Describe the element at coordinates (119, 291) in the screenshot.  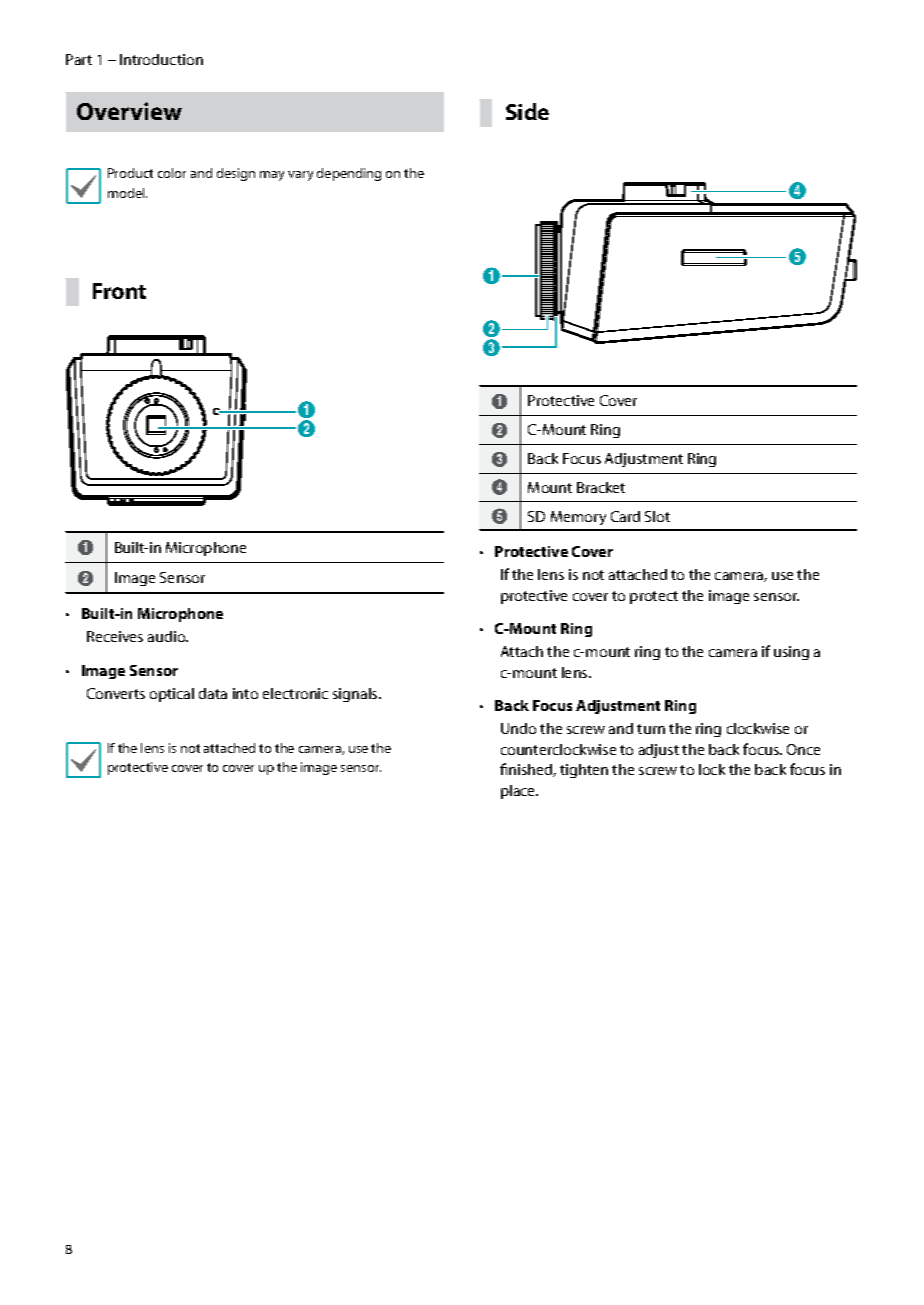
I see `Front` at that location.
